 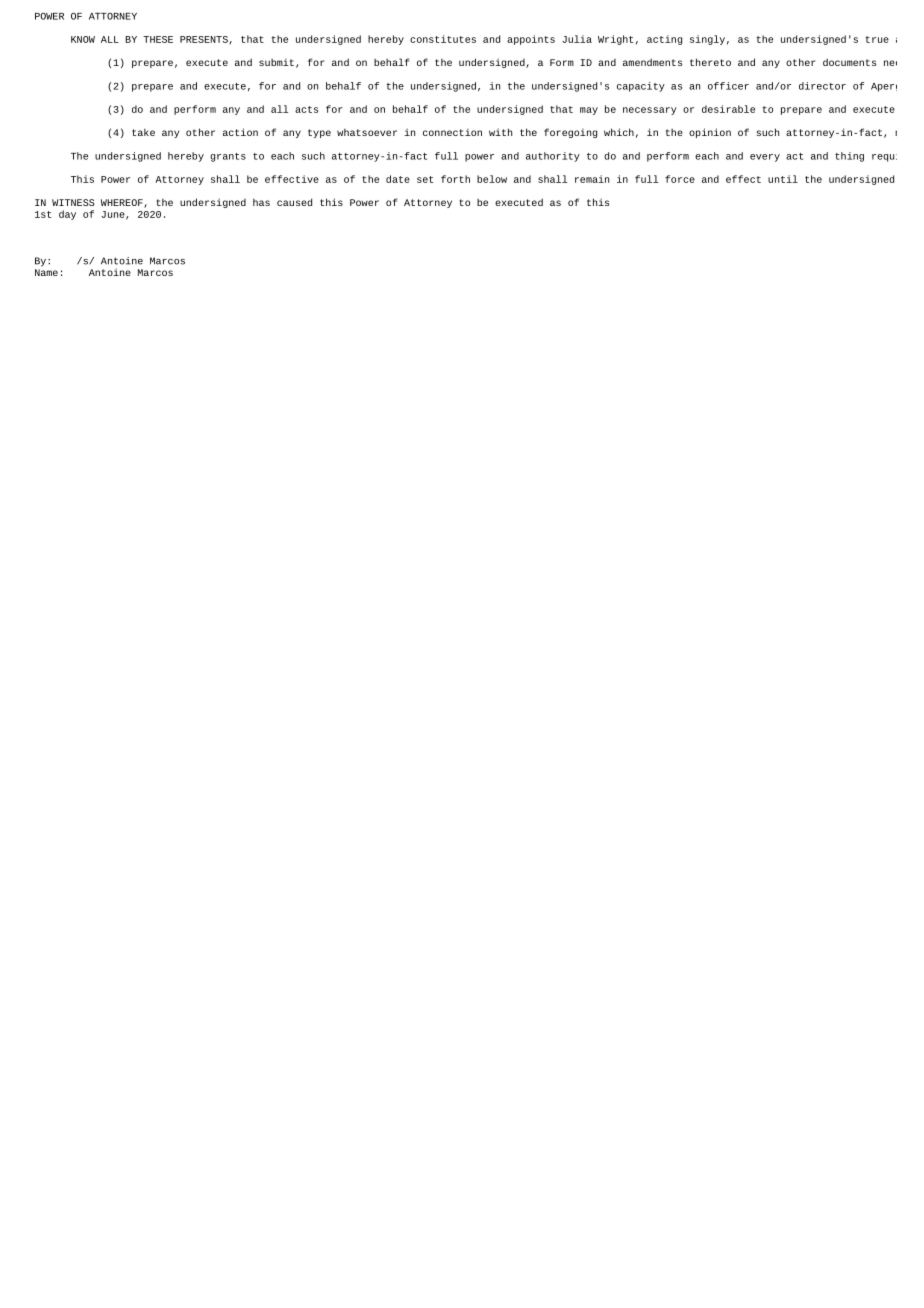 I want to click on grants, so click(x=228, y=157).
